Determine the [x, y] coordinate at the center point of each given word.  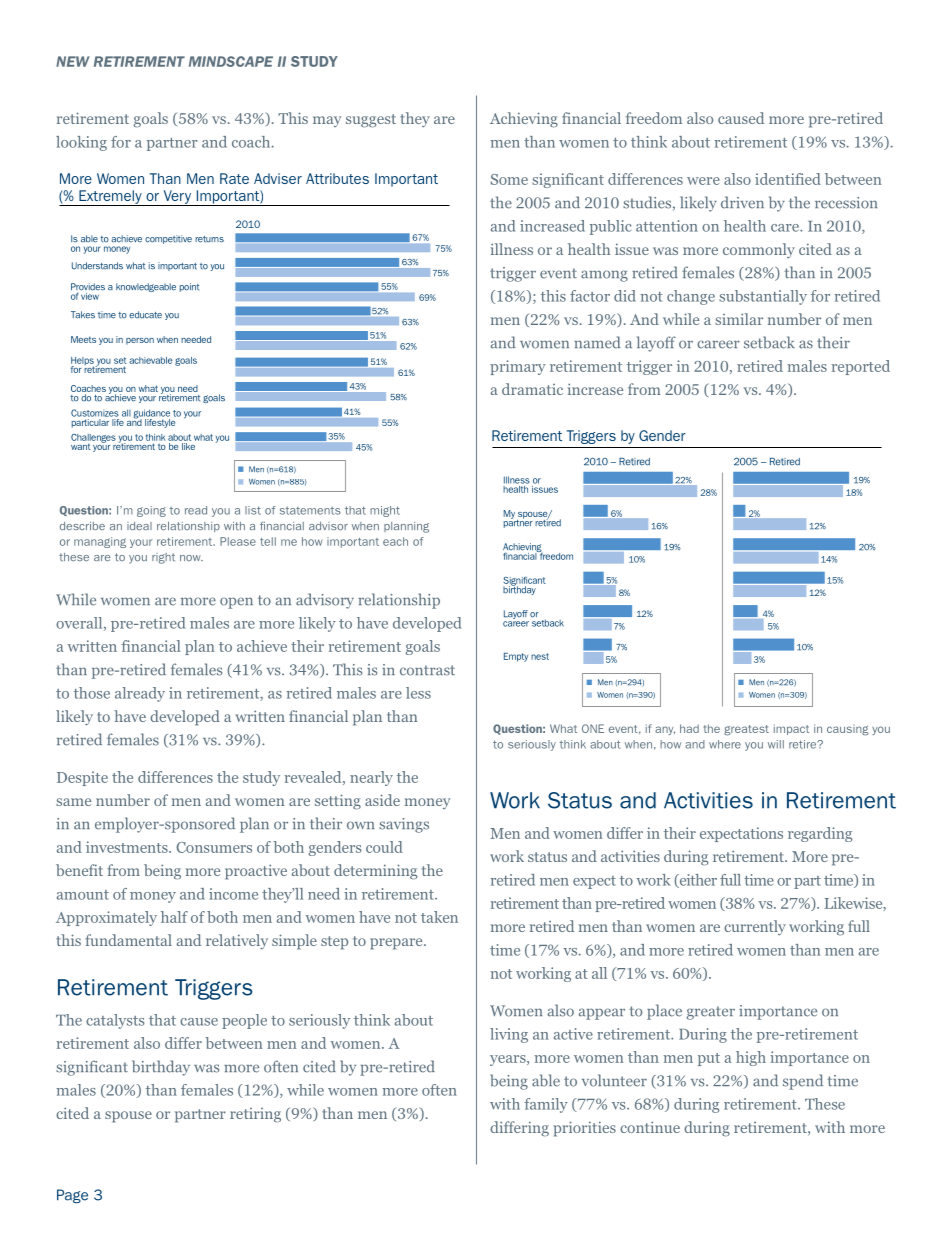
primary [518, 367]
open [236, 603]
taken [439, 917]
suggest [371, 121]
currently [755, 927]
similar [739, 319]
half [174, 917]
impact [791, 729]
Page [72, 1196]
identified [788, 179]
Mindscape [231, 61]
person [140, 341]
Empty [516, 657]
